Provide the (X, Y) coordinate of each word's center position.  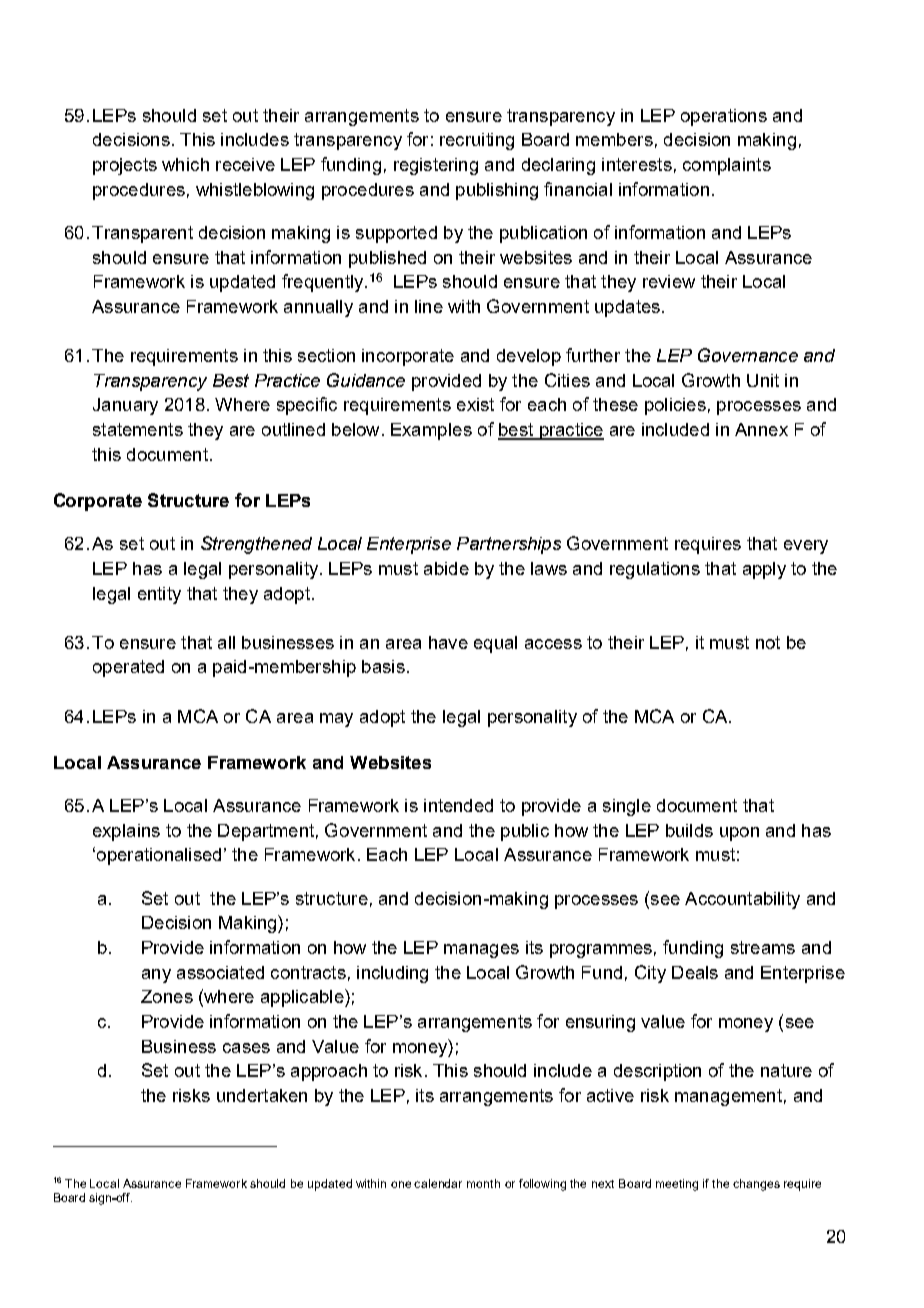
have (448, 642)
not (768, 642)
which (185, 164)
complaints (727, 166)
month (483, 1183)
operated (128, 668)
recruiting (477, 141)
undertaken (262, 1095)
